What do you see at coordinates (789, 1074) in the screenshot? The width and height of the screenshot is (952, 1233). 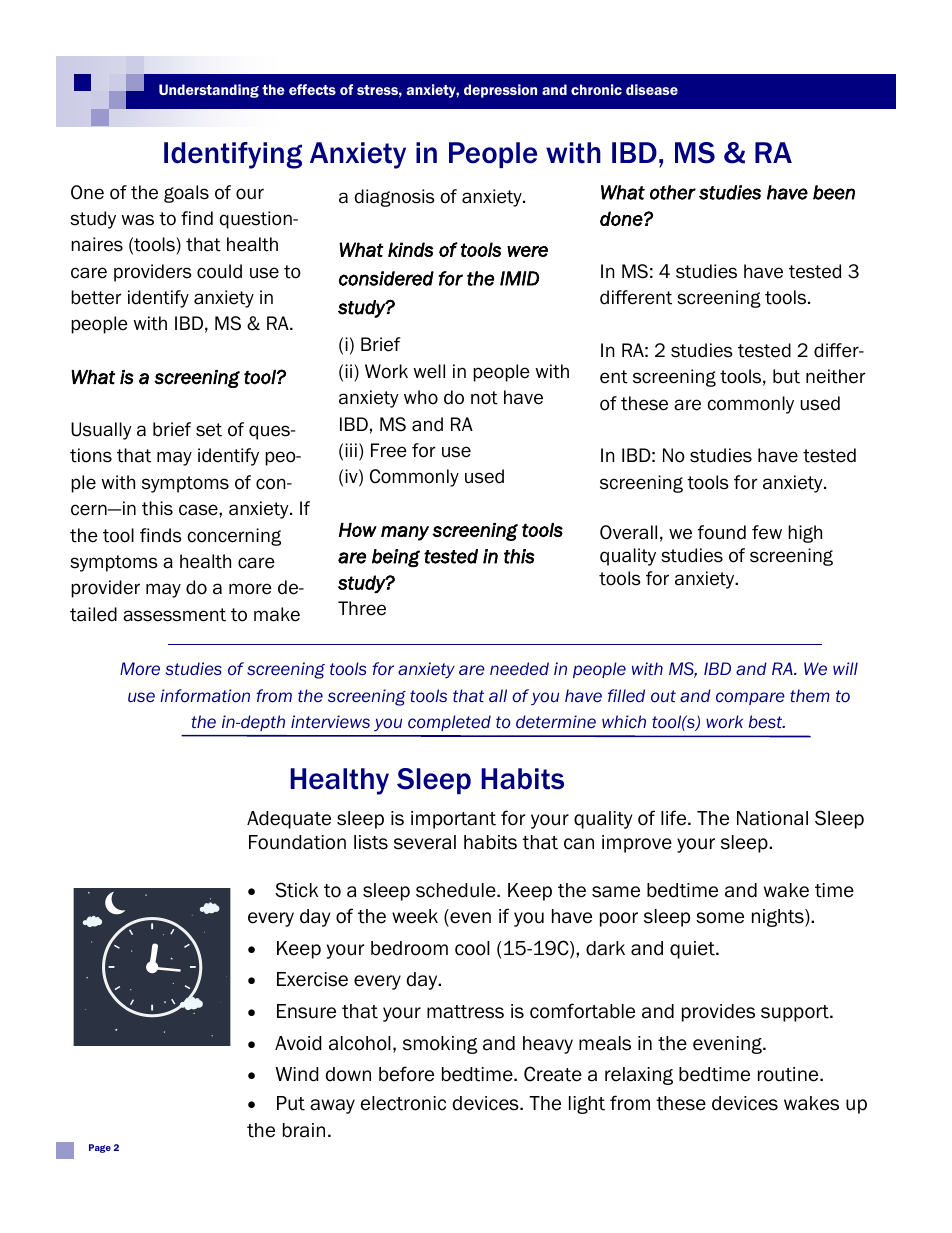 I see `routine` at bounding box center [789, 1074].
